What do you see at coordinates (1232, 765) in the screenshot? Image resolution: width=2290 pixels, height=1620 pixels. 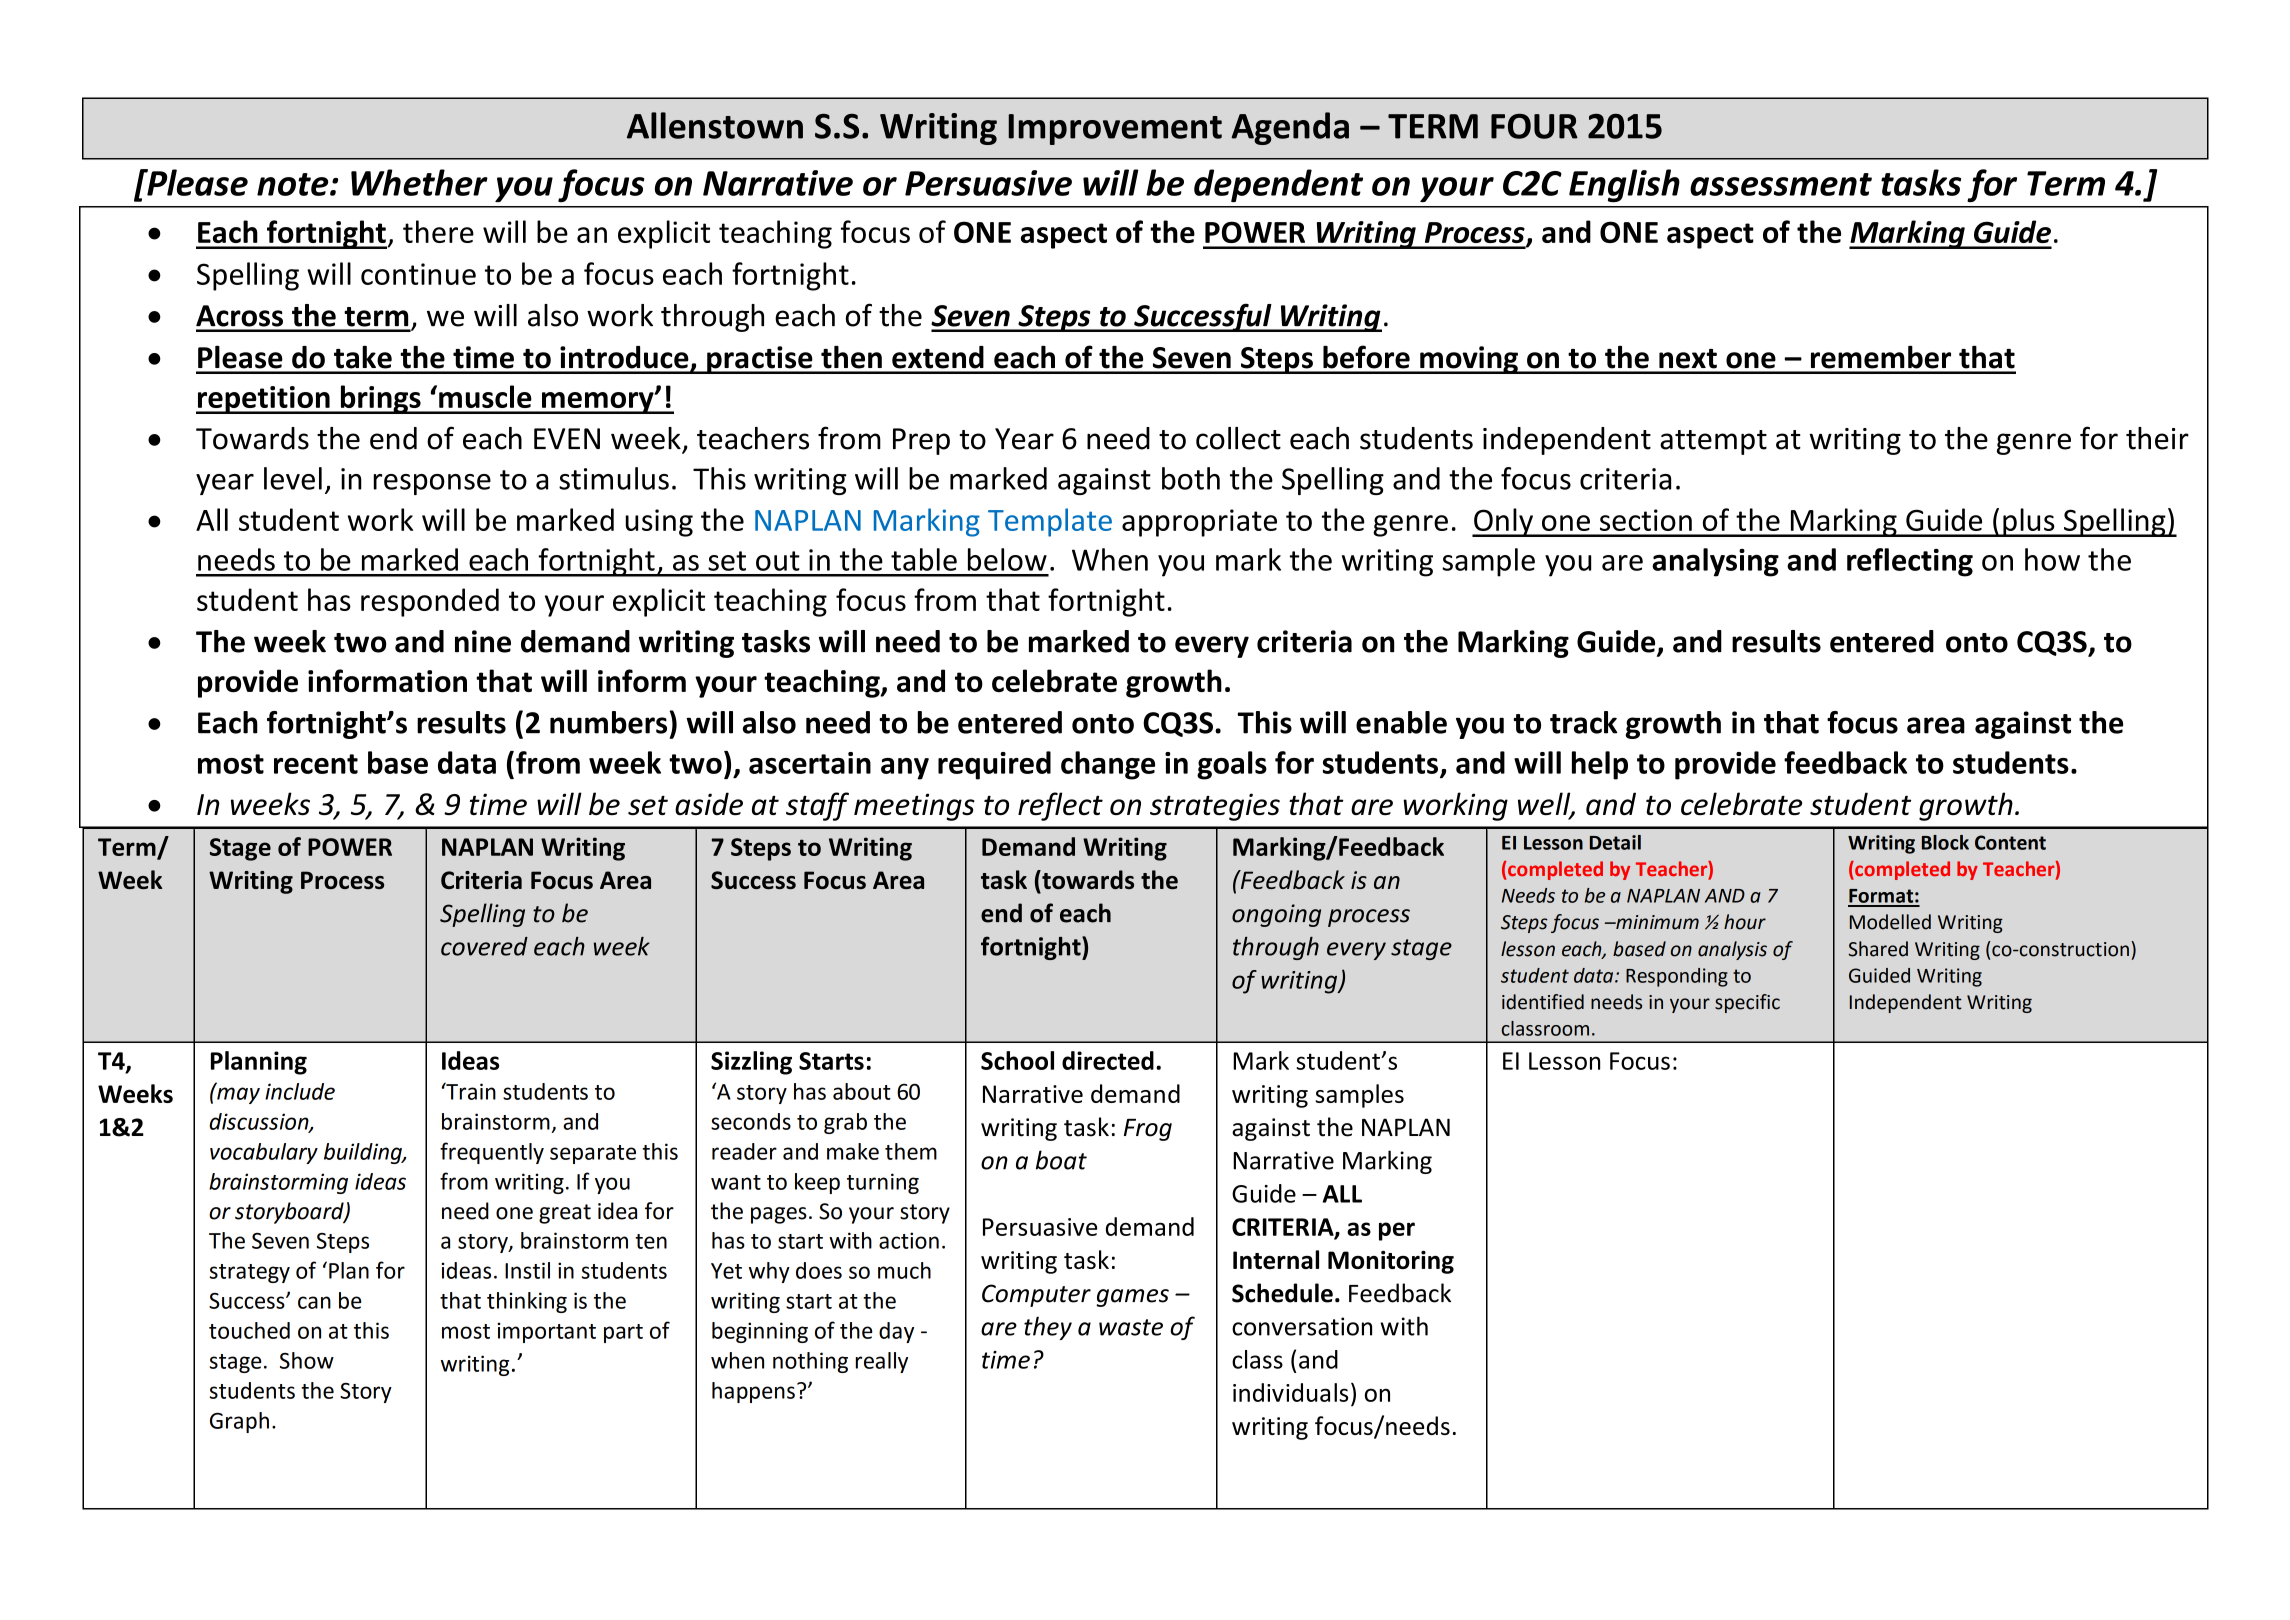 I see `goals` at bounding box center [1232, 765].
